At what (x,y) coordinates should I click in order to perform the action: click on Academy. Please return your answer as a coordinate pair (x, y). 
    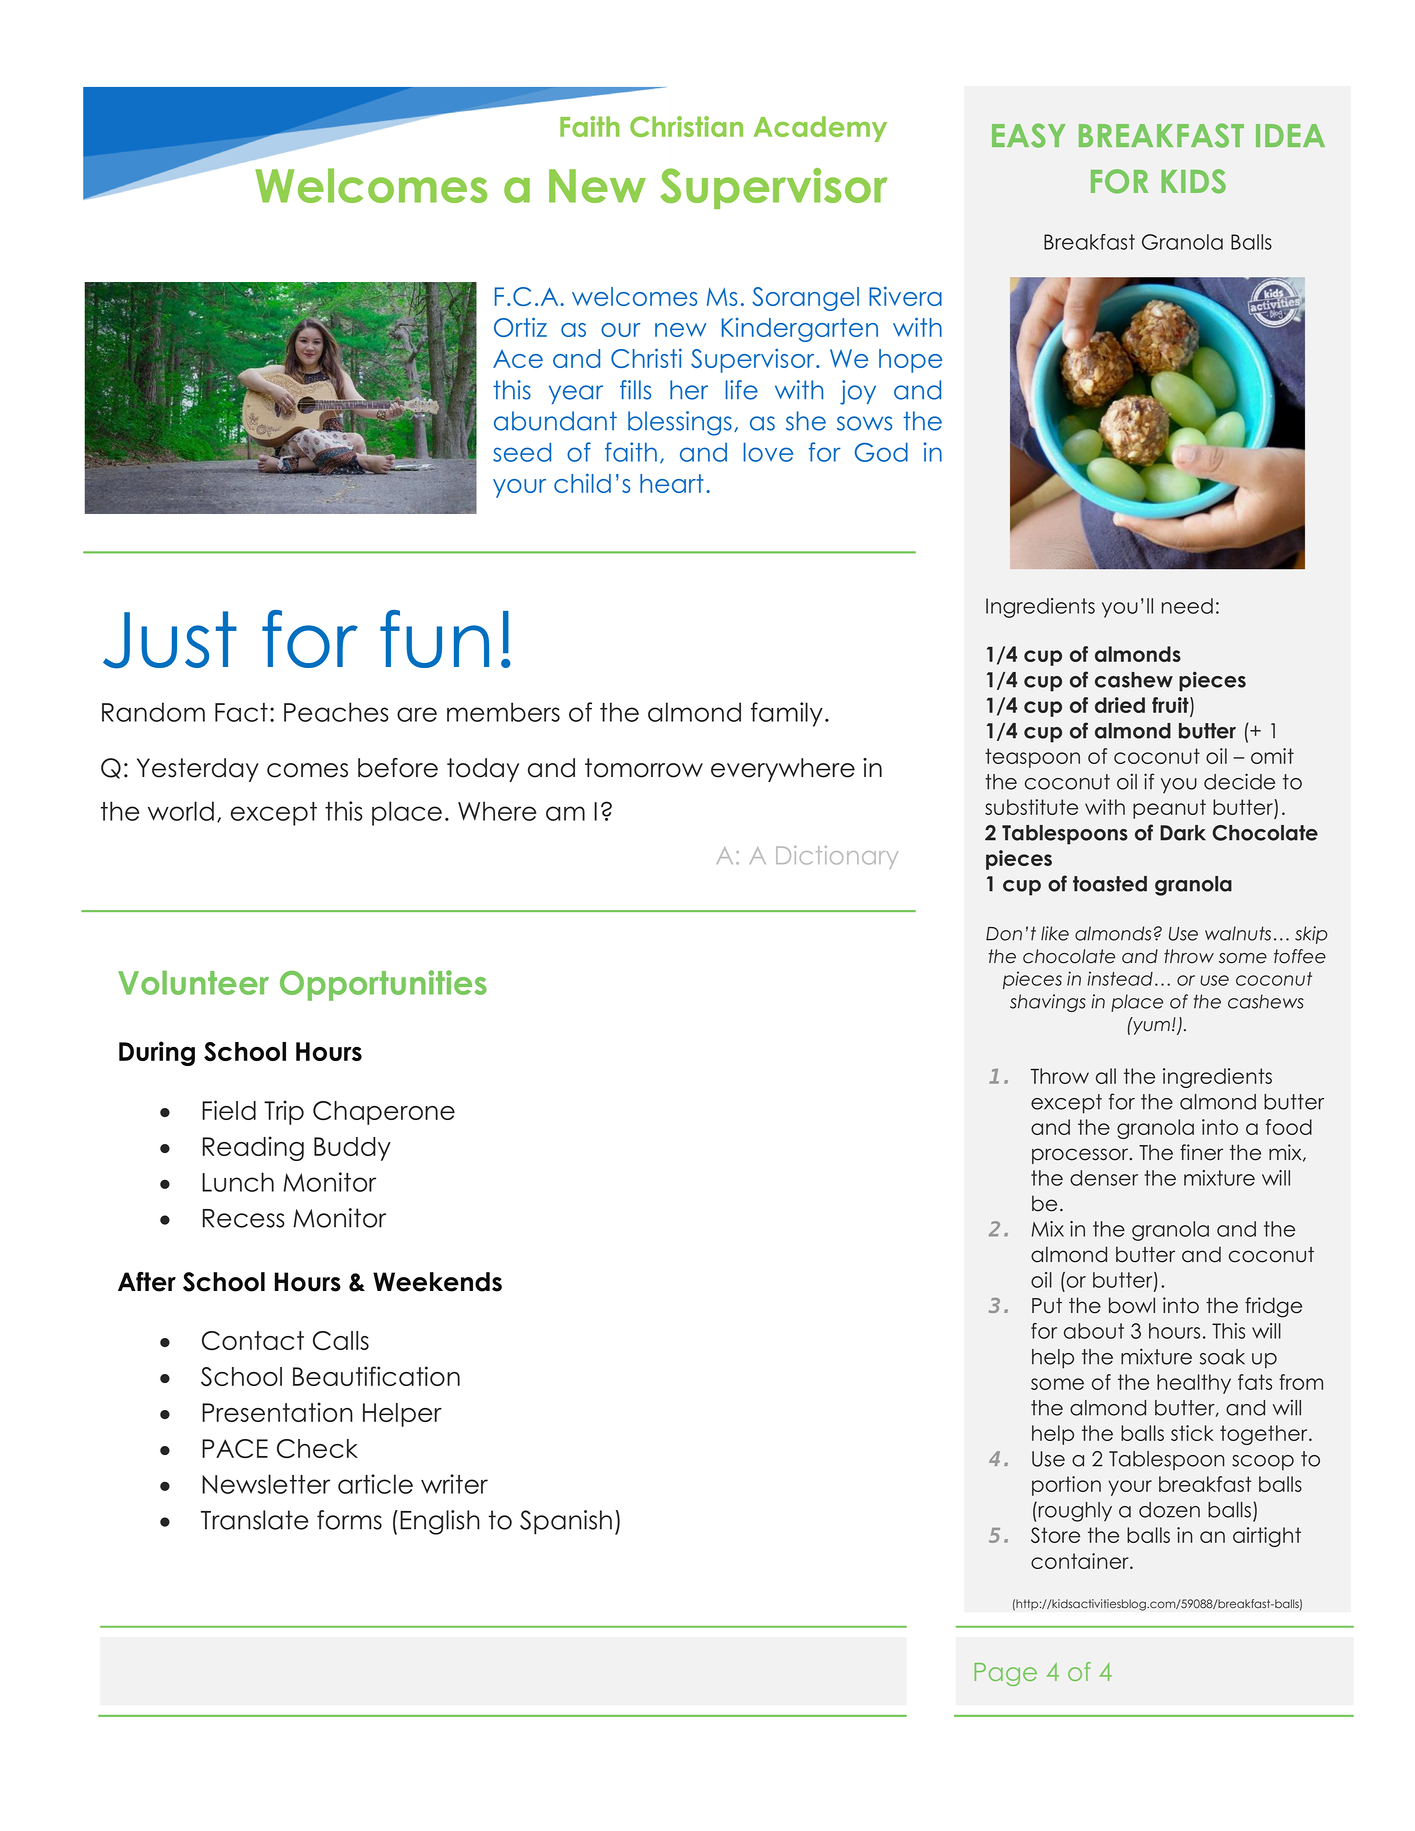
    Looking at the image, I should click on (820, 129).
